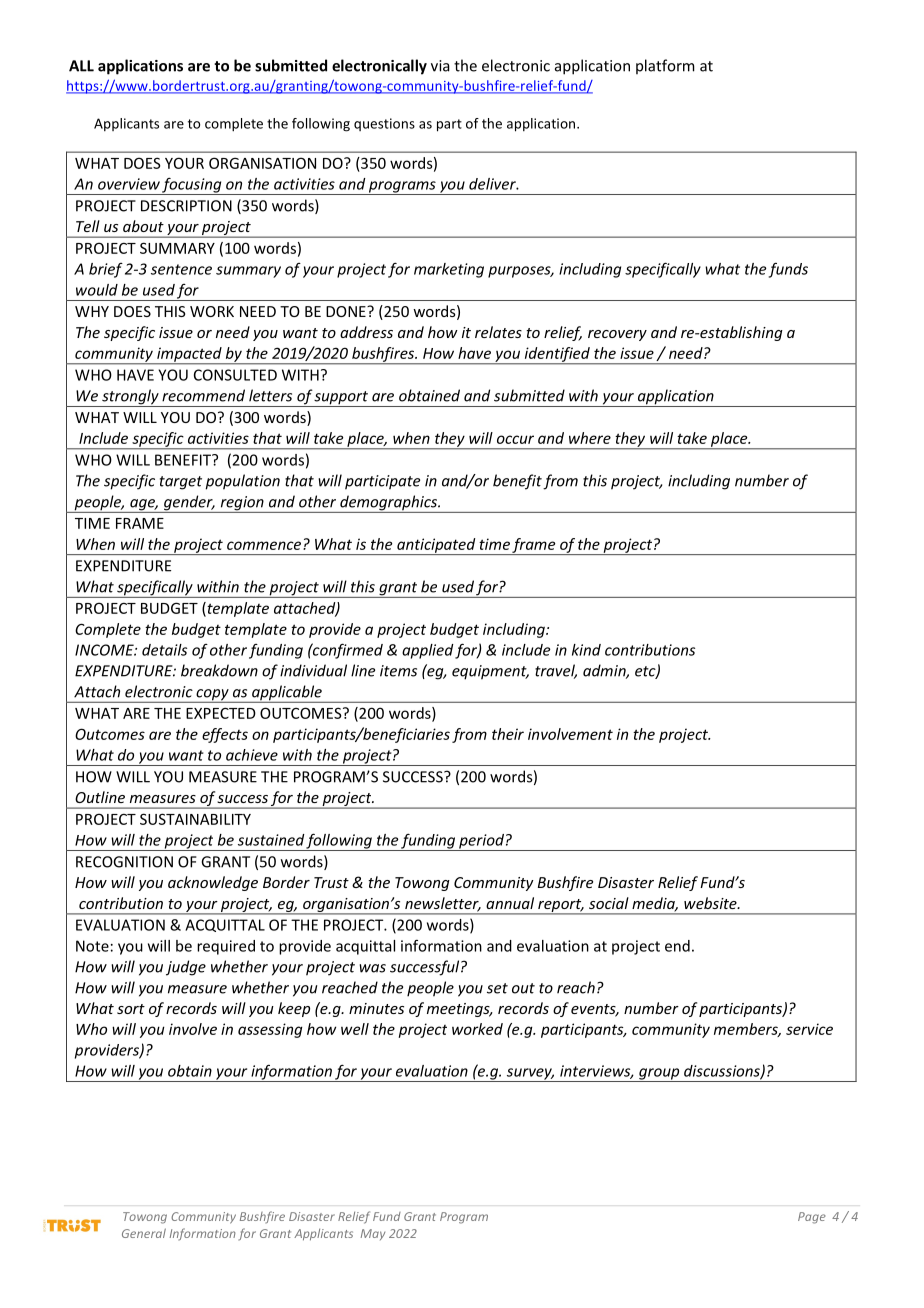 The height and width of the document is (1308, 924). I want to click on platform, so click(665, 66).
